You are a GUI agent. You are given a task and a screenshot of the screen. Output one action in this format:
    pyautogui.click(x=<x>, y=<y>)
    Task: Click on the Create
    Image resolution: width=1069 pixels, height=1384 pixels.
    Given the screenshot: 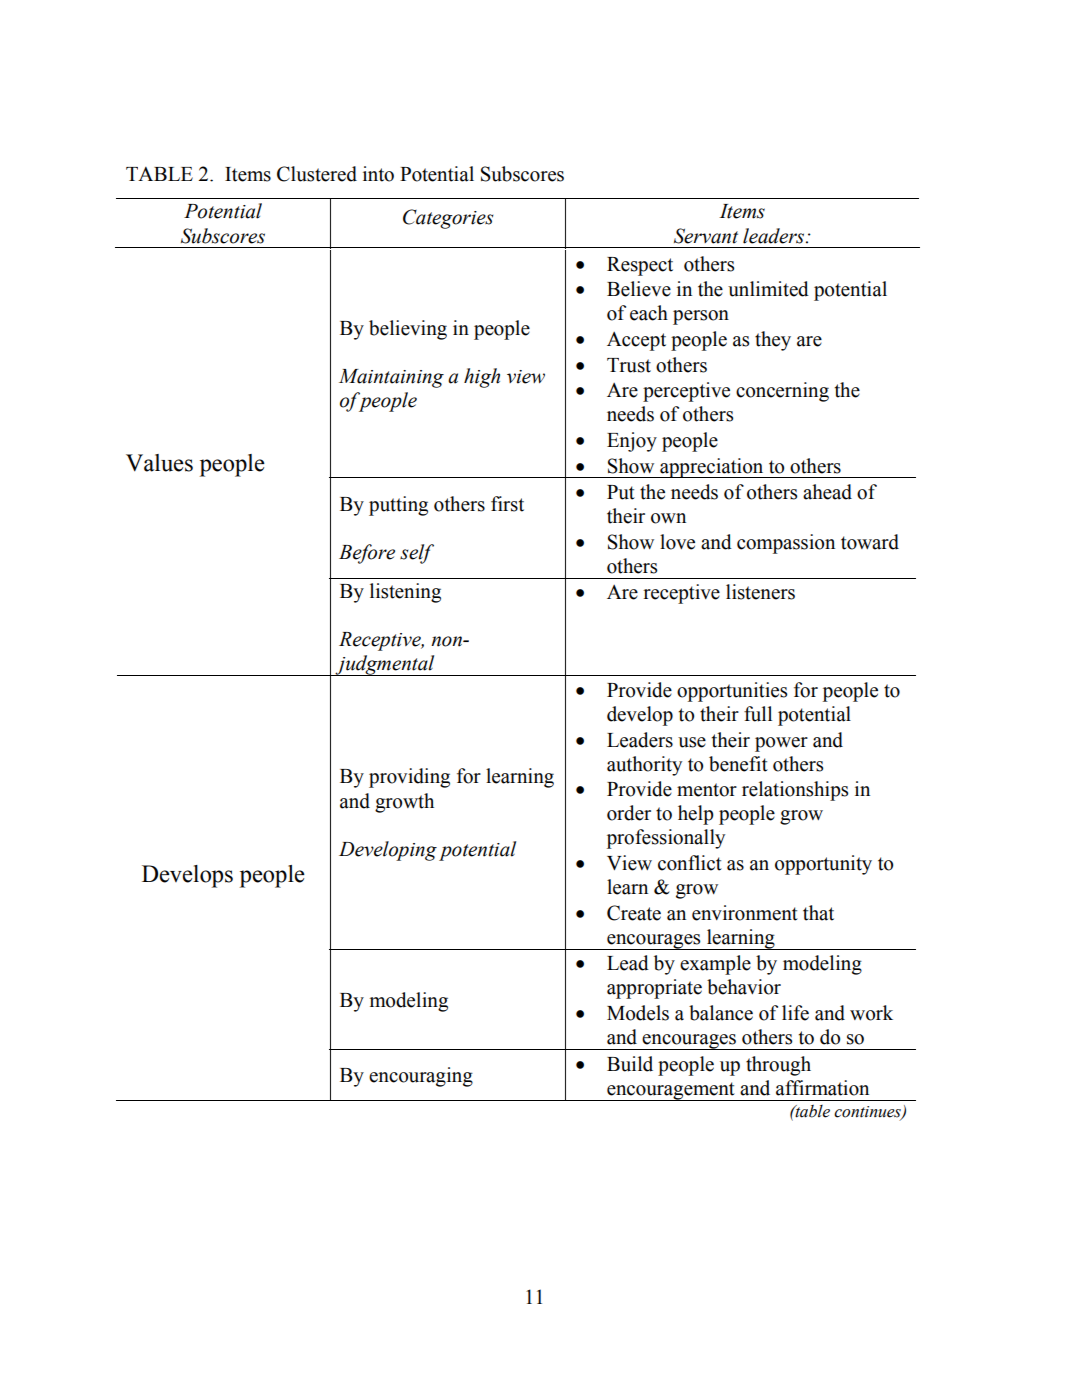 What is the action you would take?
    pyautogui.click(x=634, y=913)
